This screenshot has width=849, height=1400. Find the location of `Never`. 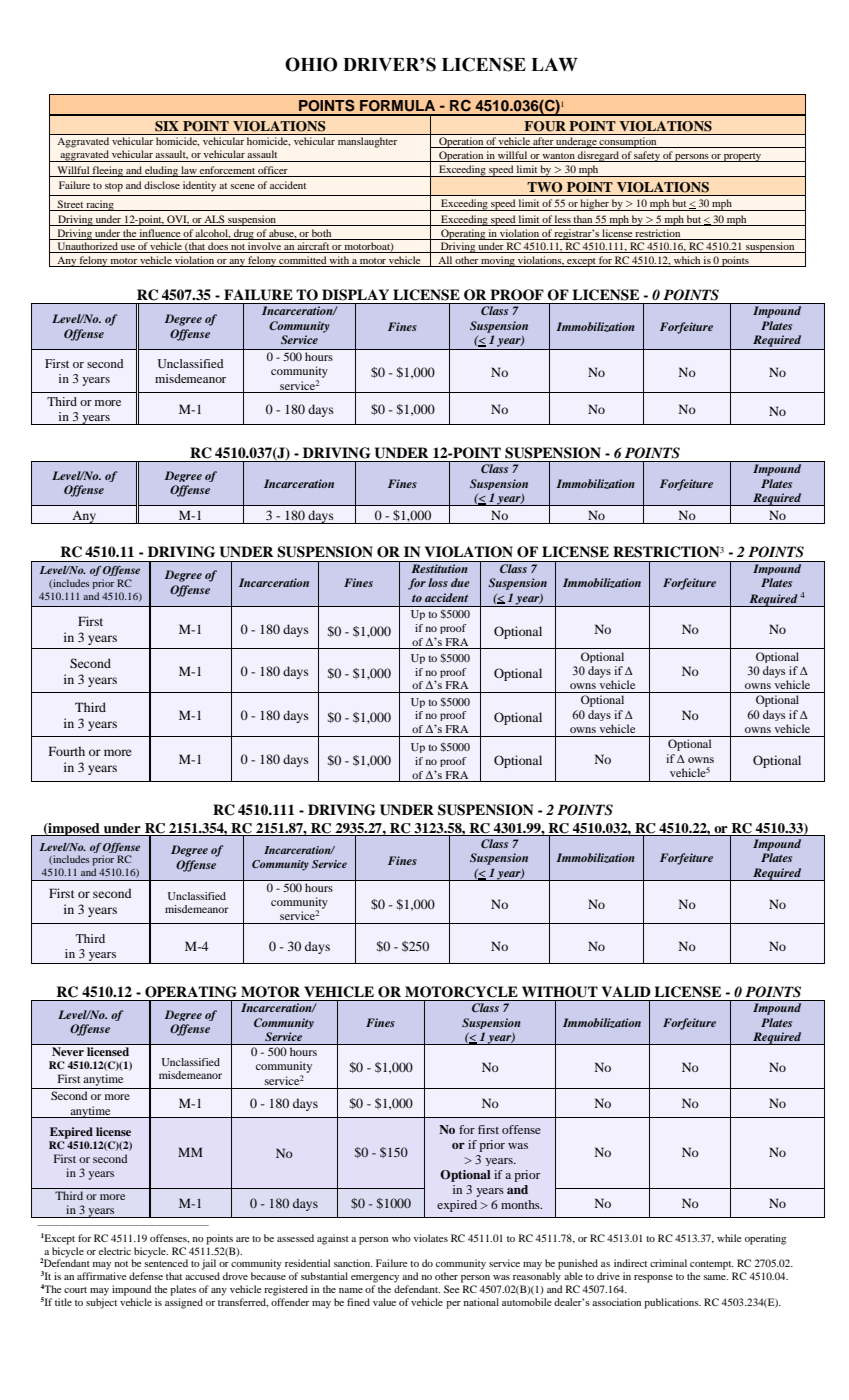

Never is located at coordinates (68, 1051).
